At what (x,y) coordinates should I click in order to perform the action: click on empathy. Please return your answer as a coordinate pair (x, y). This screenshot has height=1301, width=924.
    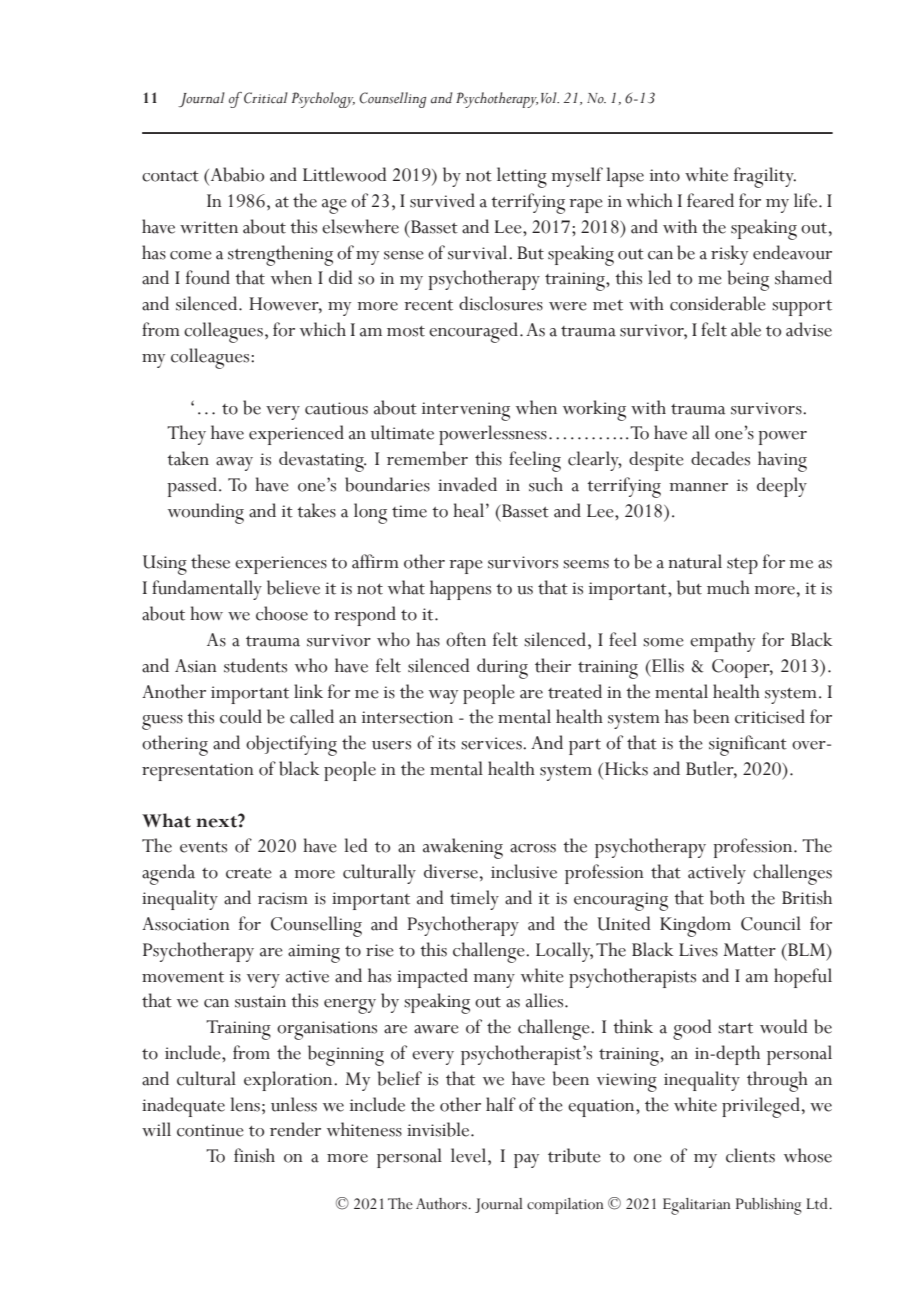
    Looking at the image, I should click on (722, 642).
